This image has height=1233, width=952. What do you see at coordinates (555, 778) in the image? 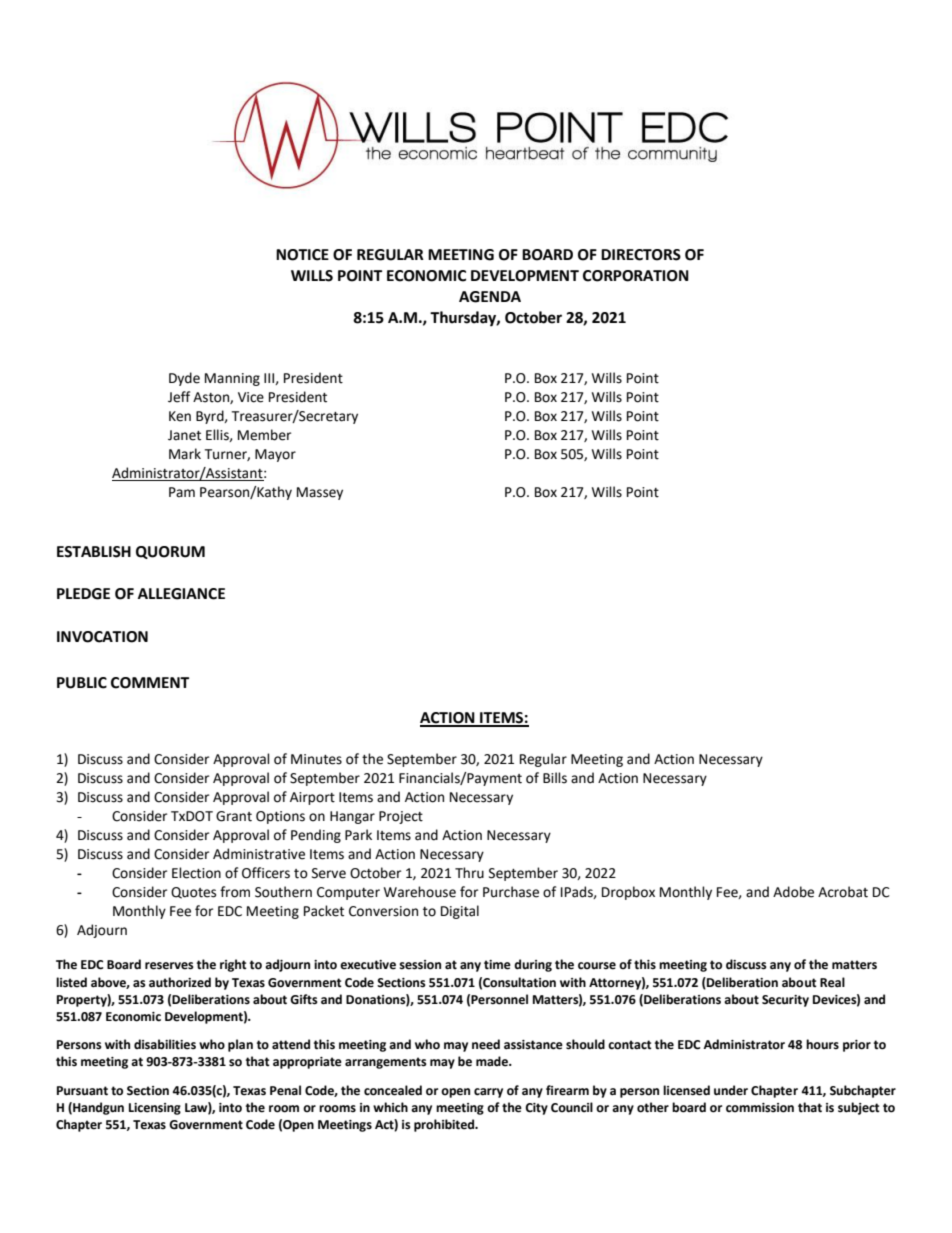
I see `Bills` at bounding box center [555, 778].
